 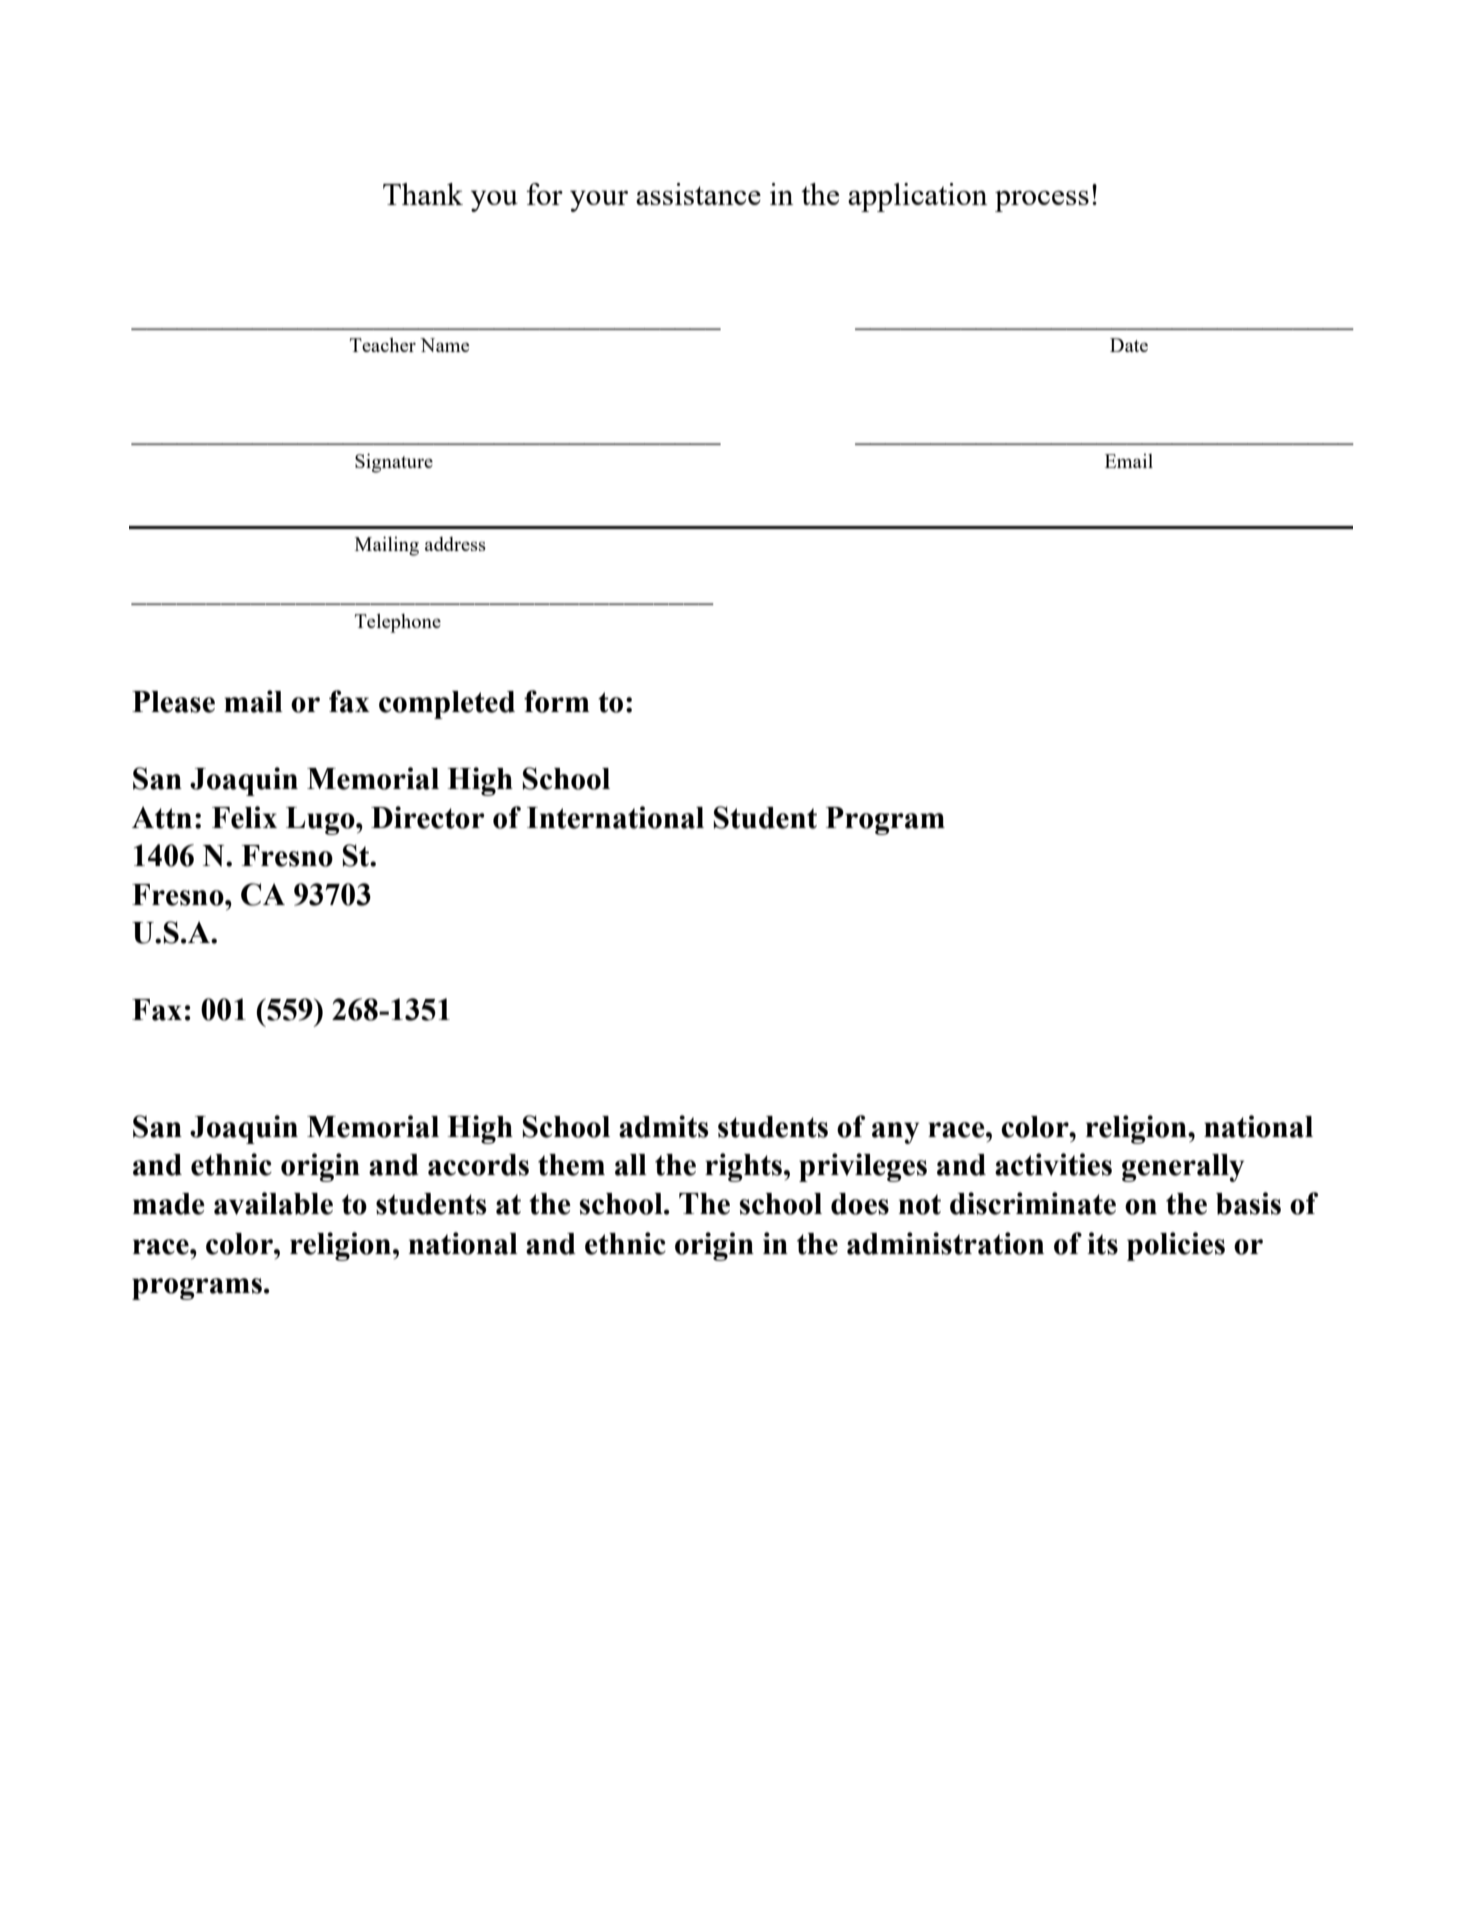 I want to click on available, so click(x=273, y=1203).
